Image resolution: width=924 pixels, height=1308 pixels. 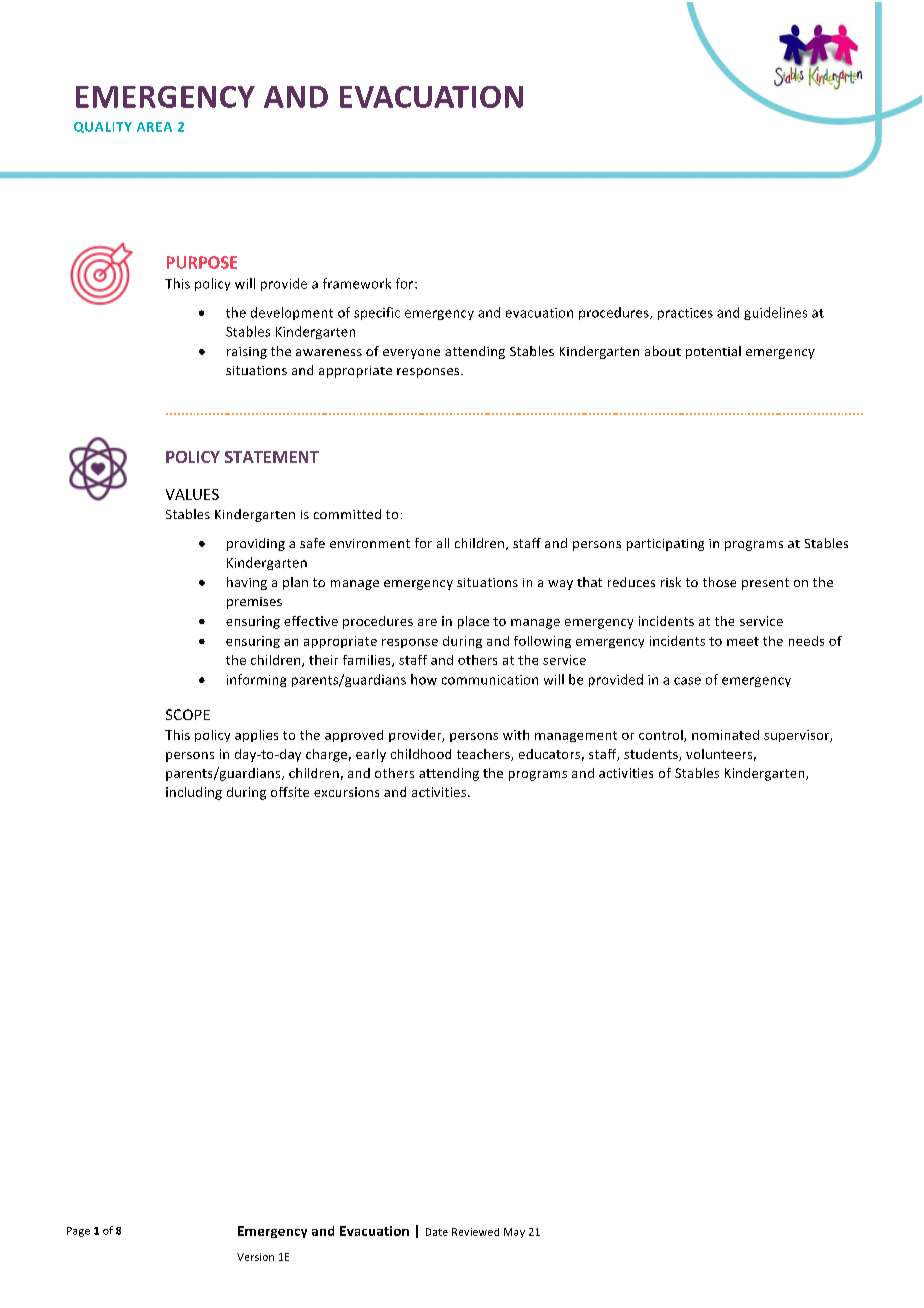 What do you see at coordinates (652, 755) in the screenshot?
I see `students` at bounding box center [652, 755].
